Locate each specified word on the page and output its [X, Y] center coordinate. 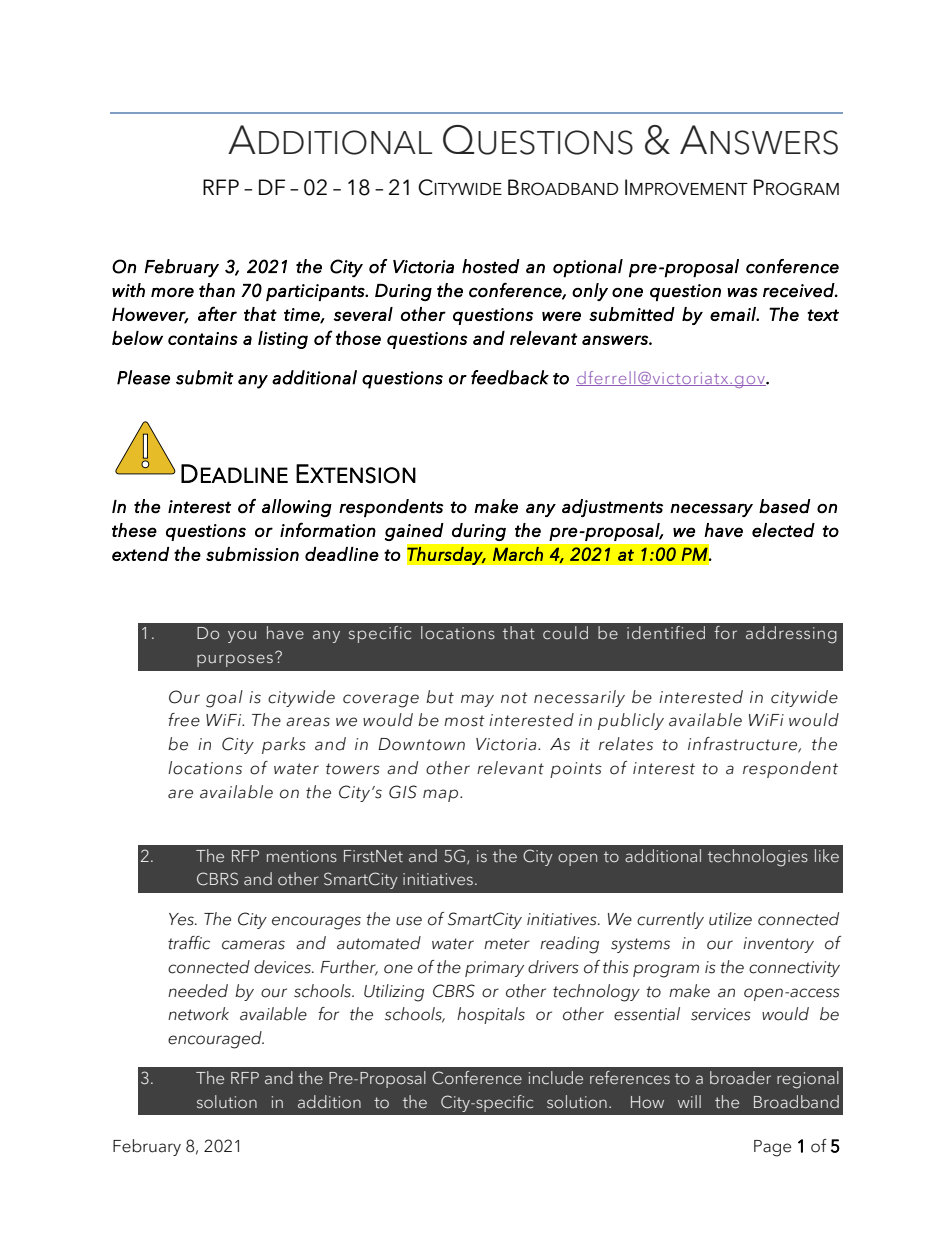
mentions [302, 856]
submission [252, 554]
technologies [758, 858]
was [742, 292]
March [518, 554]
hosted [491, 266]
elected [783, 530]
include [556, 1078]
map [442, 795]
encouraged [216, 1040]
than [217, 290]
